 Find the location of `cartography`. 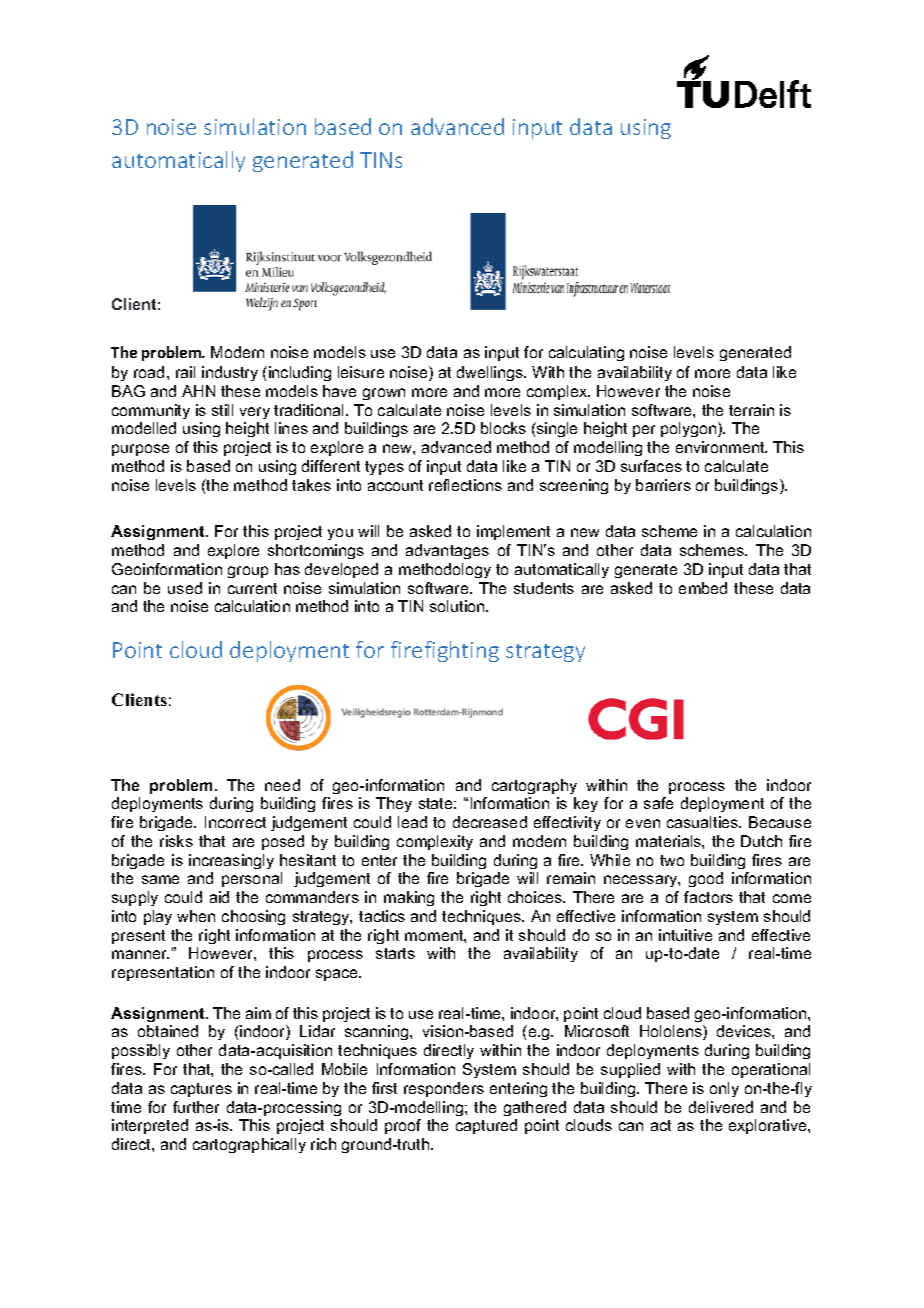

cartography is located at coordinates (534, 786).
